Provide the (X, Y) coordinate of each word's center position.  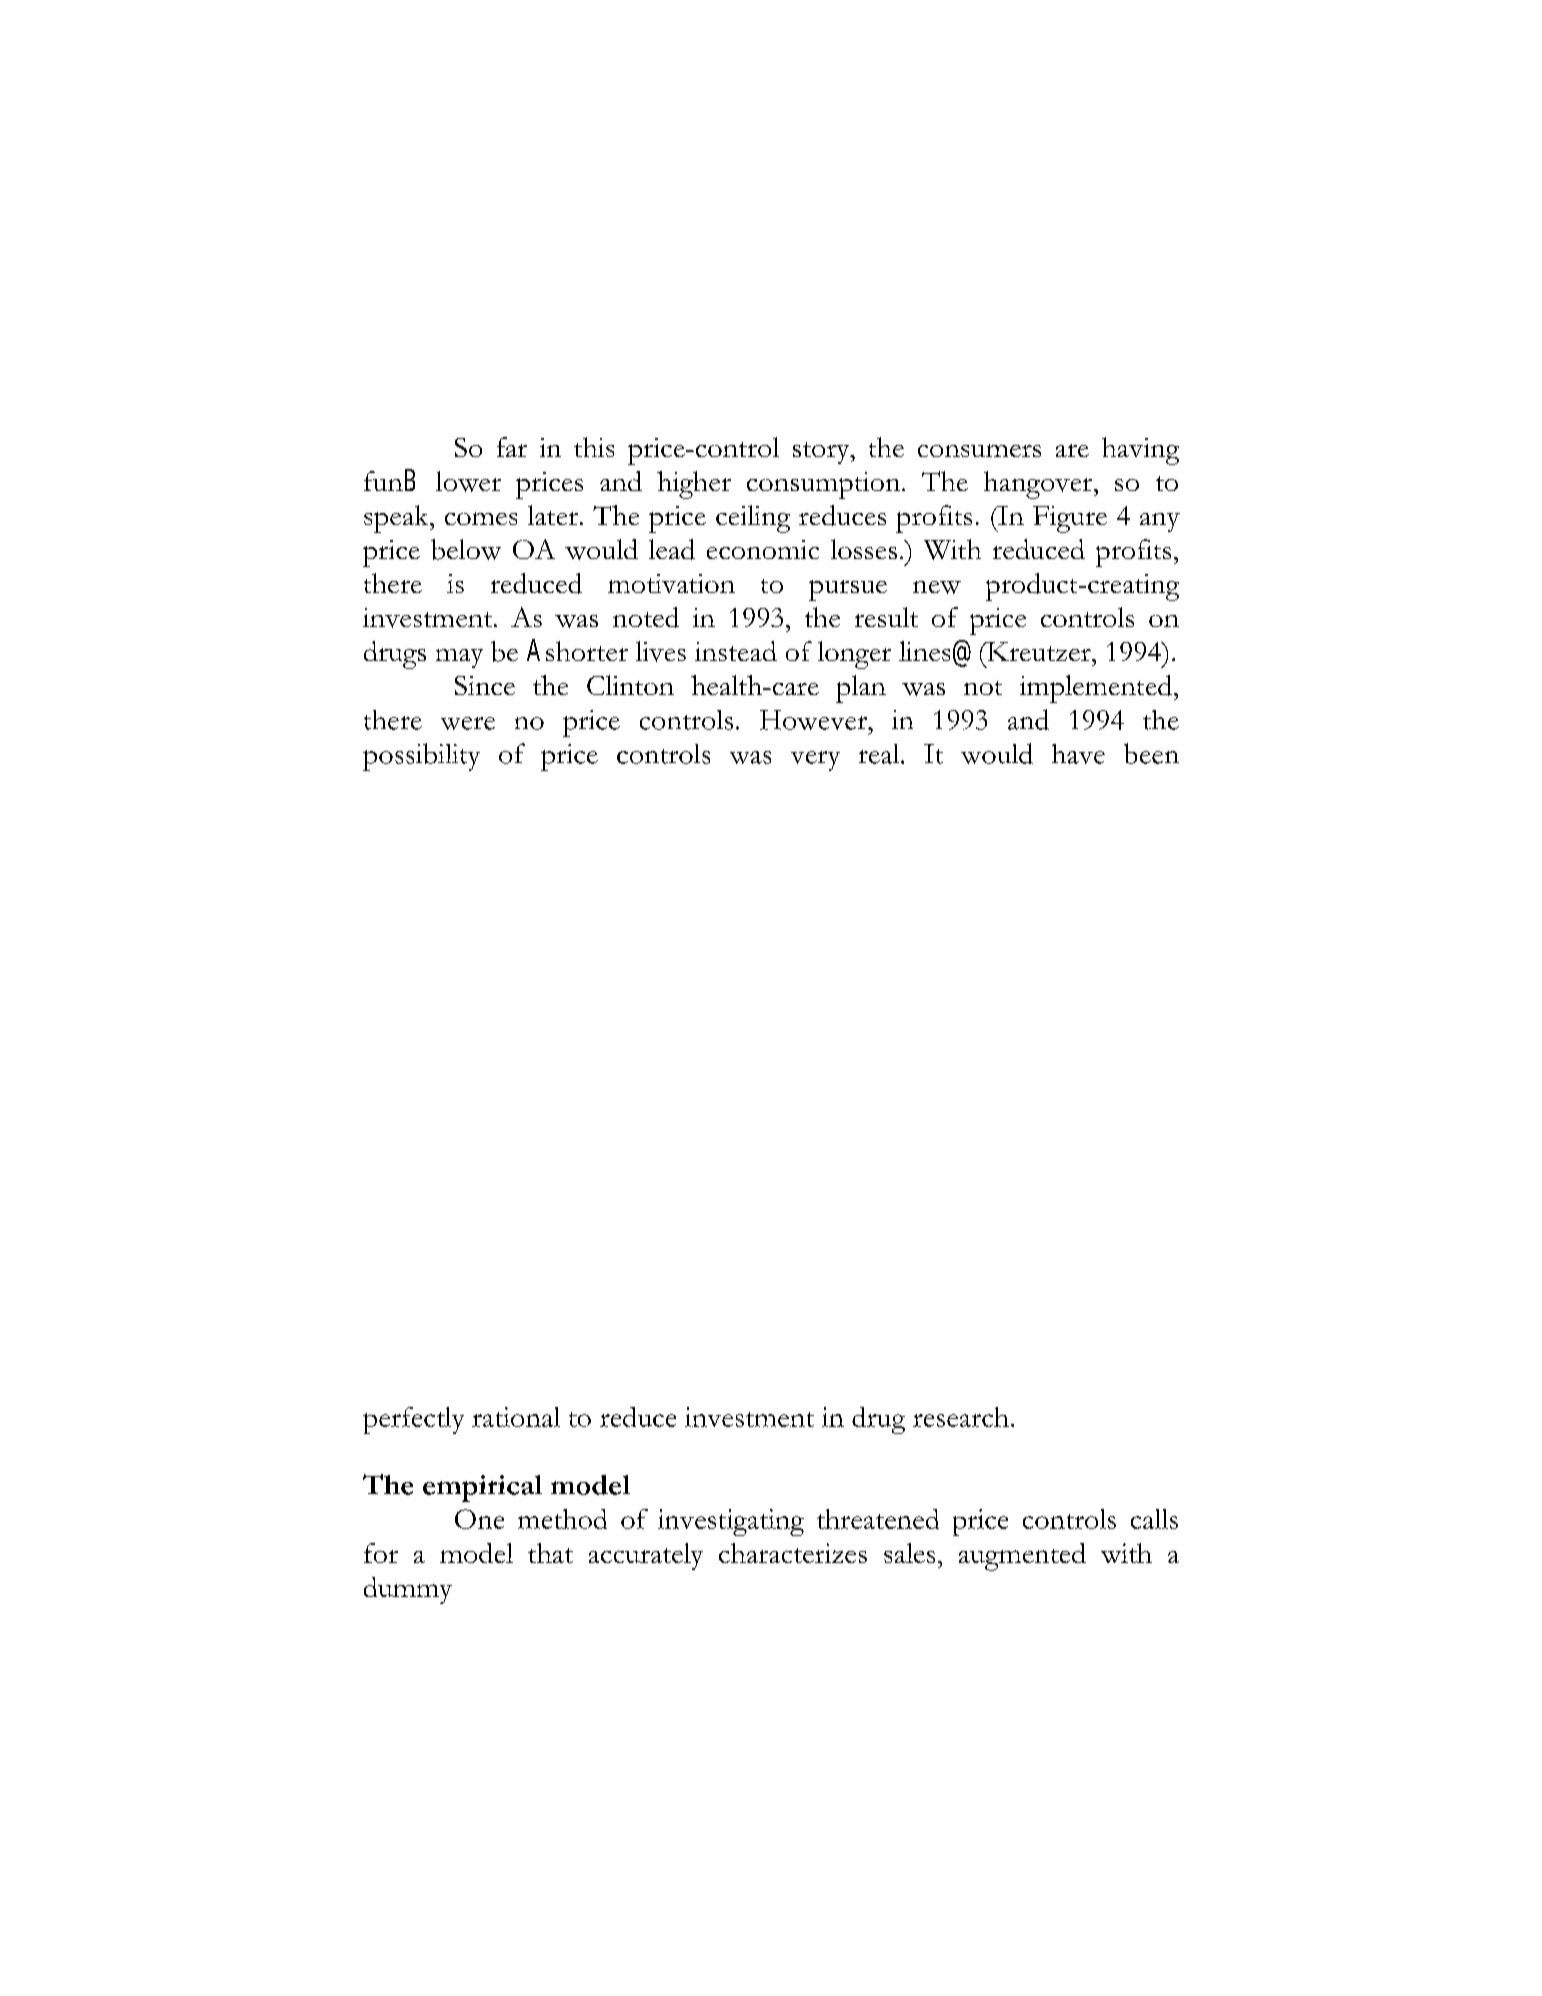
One (479, 1519)
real (880, 754)
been (1151, 753)
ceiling (753, 519)
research (961, 1417)
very (815, 761)
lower (468, 481)
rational (516, 1417)
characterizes (793, 1553)
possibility (421, 757)
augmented (1022, 1557)
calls (1154, 1519)
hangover (1039, 485)
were (468, 723)
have (1078, 754)
